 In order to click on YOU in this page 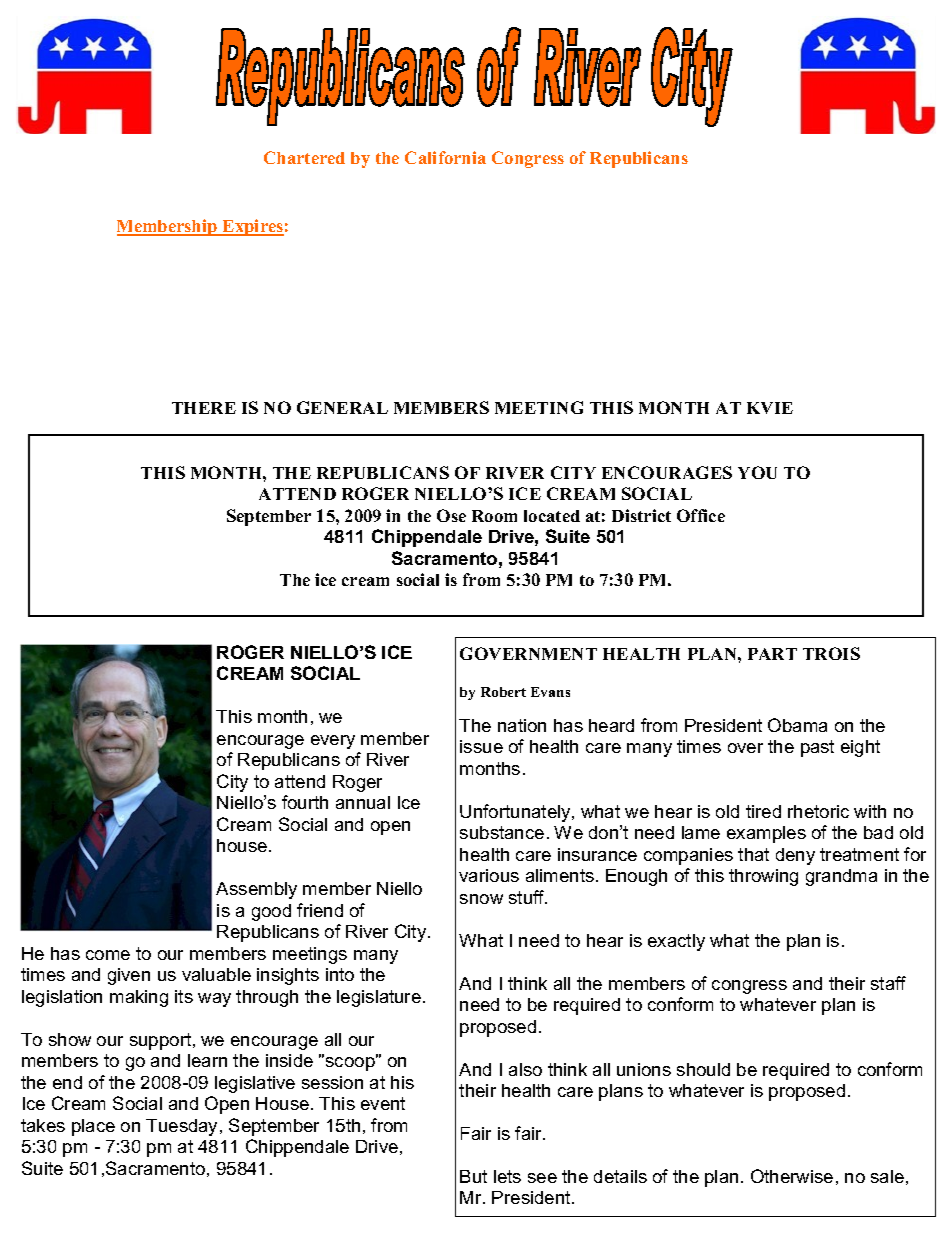, I will do `click(757, 472)`.
